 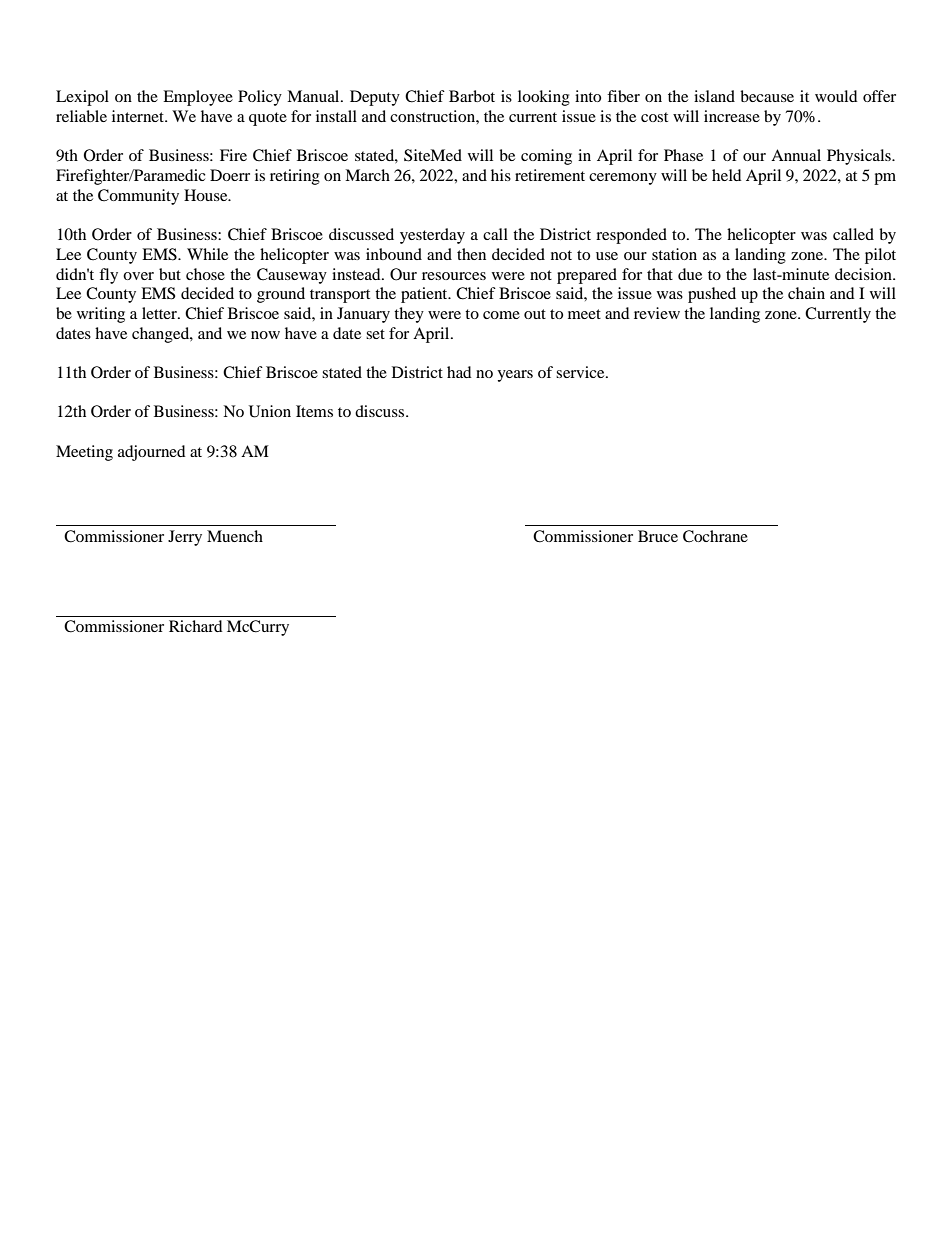 I want to click on internet, so click(x=139, y=116).
